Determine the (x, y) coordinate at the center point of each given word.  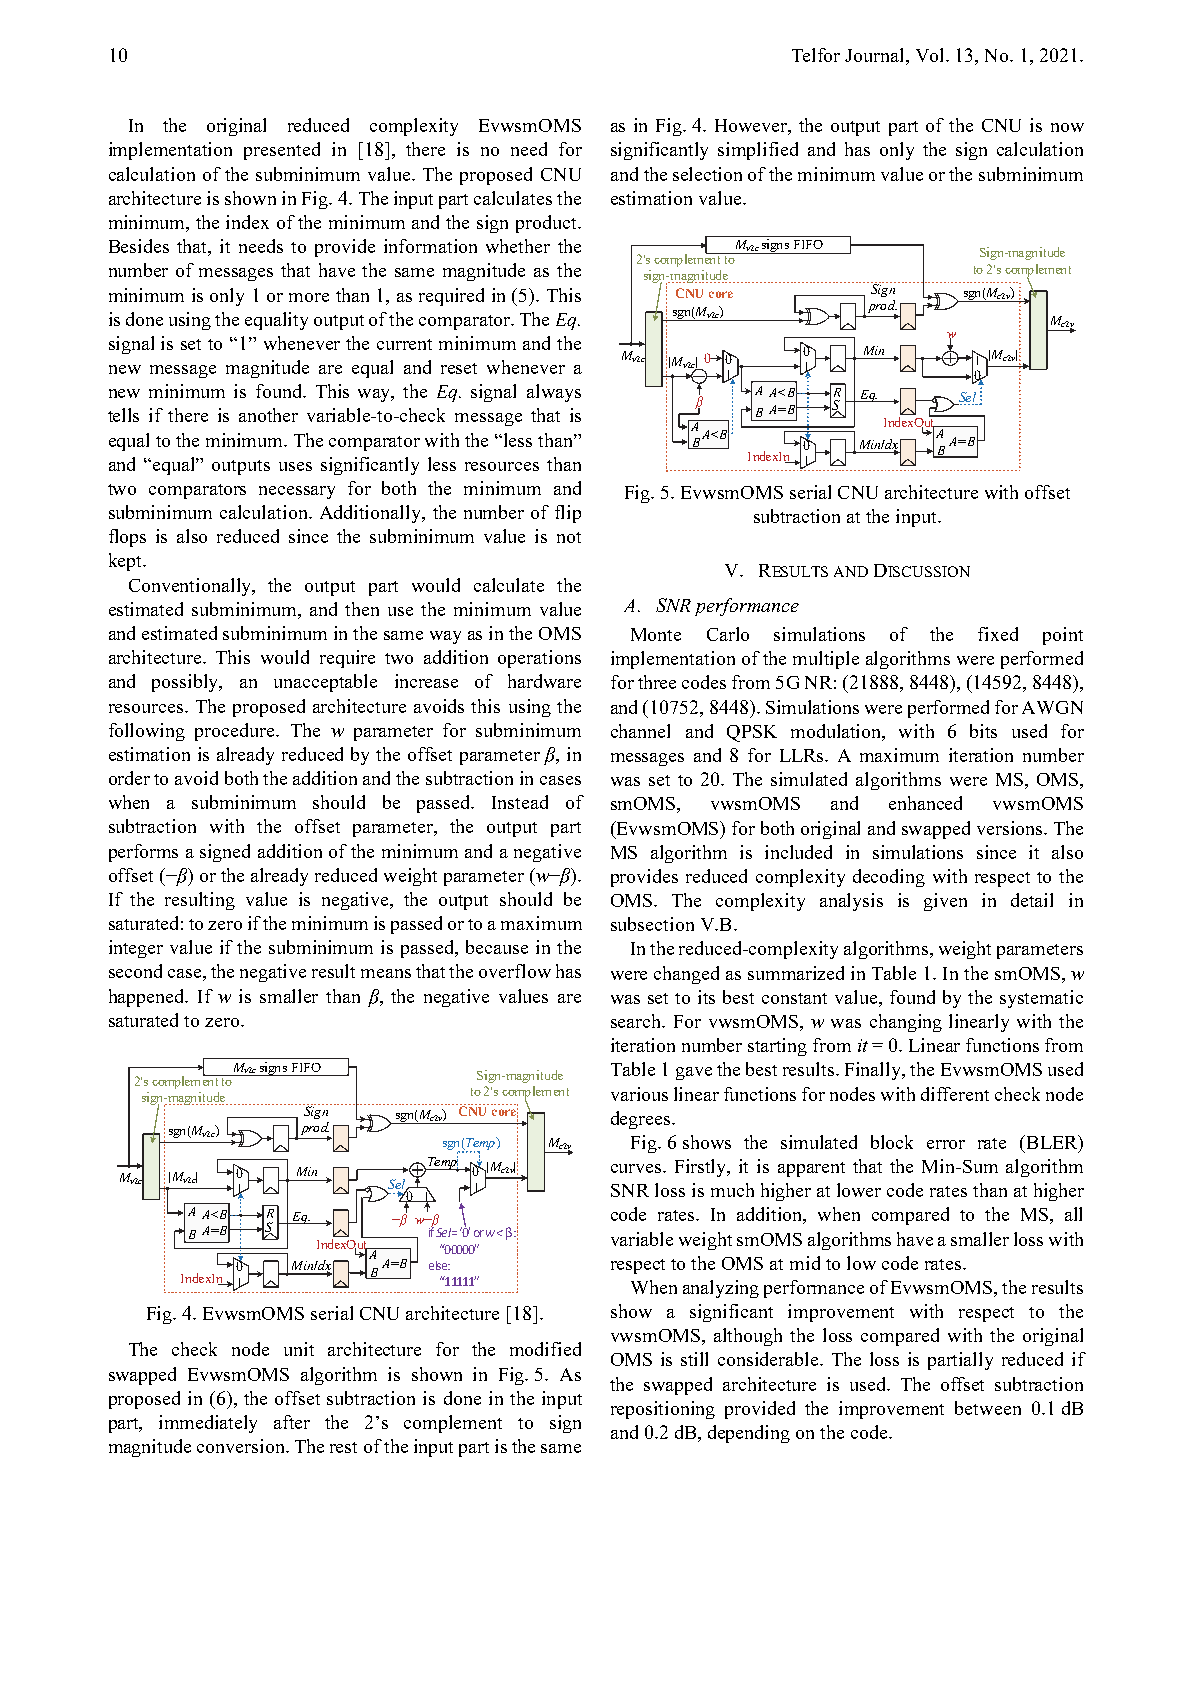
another (268, 415)
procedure (236, 732)
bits (983, 731)
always (554, 393)
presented (282, 151)
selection (707, 174)
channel (640, 731)
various (639, 1094)
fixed (998, 634)
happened (148, 998)
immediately (208, 1424)
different (955, 1094)
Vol (931, 55)
